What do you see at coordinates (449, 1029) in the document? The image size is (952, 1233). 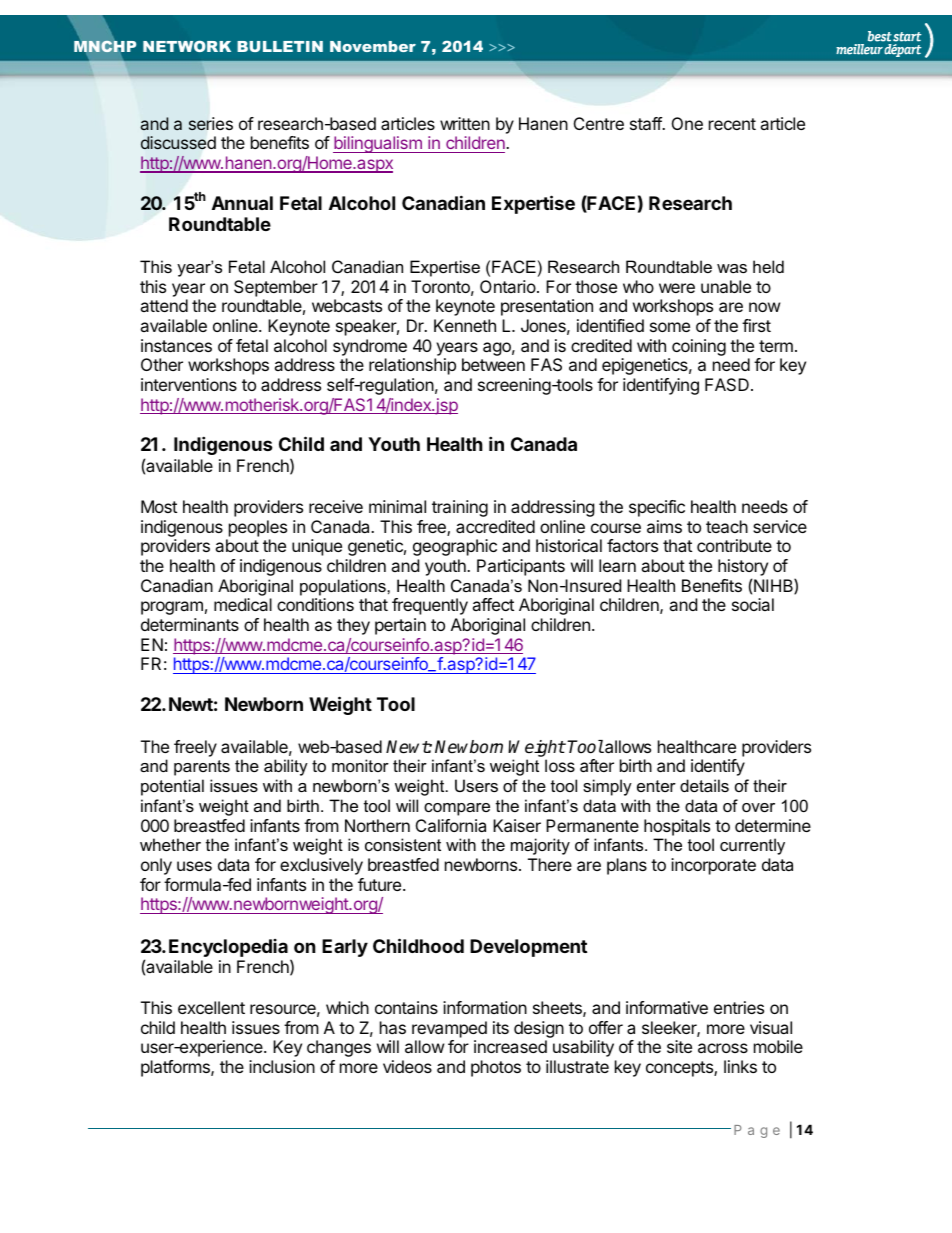 I see `revamped` at bounding box center [449, 1029].
